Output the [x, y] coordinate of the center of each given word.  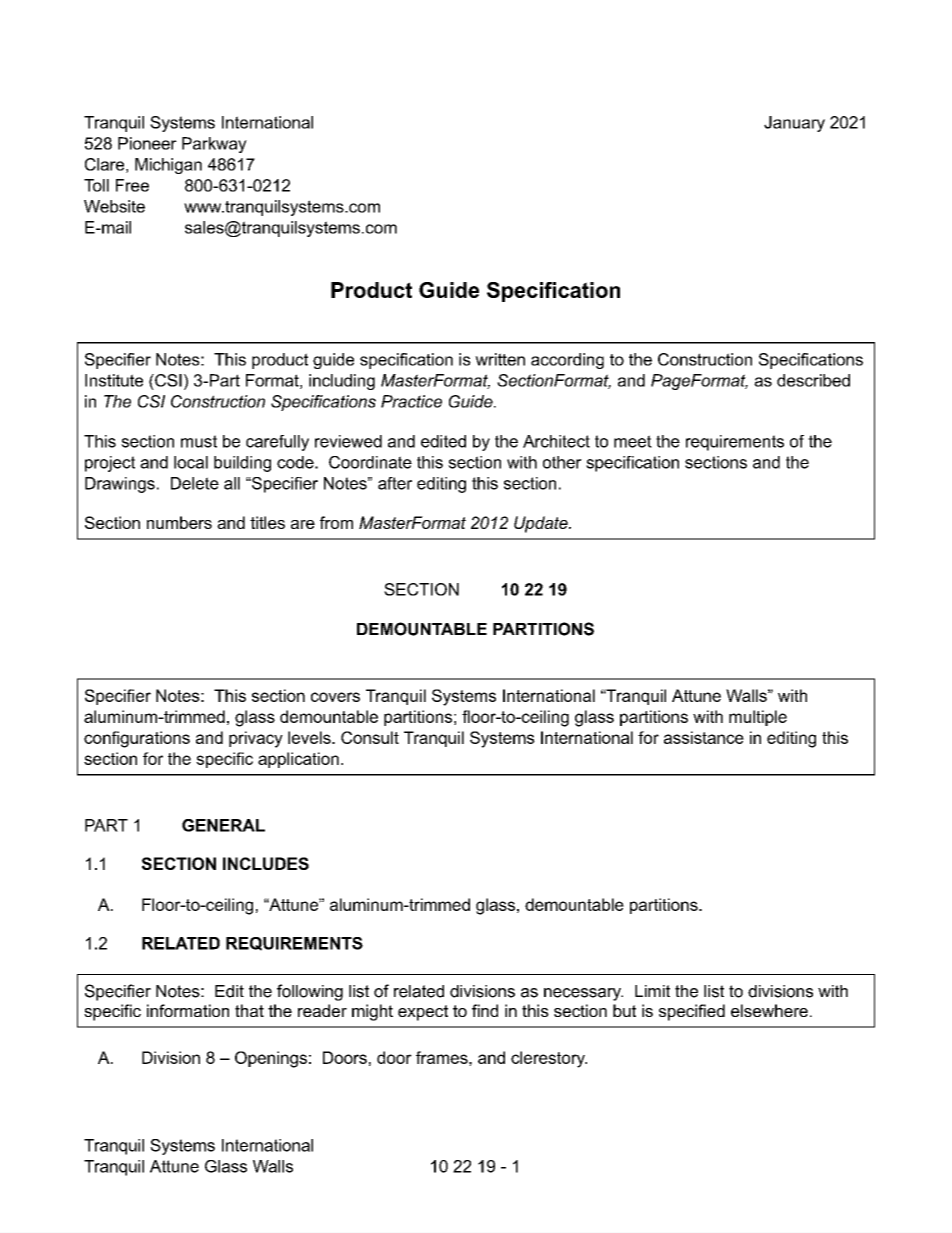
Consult [370, 737]
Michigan [168, 166]
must [199, 441]
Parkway [214, 145]
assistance [704, 737]
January [794, 124]
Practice [411, 401]
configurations [137, 739]
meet [633, 441]
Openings [271, 1059]
